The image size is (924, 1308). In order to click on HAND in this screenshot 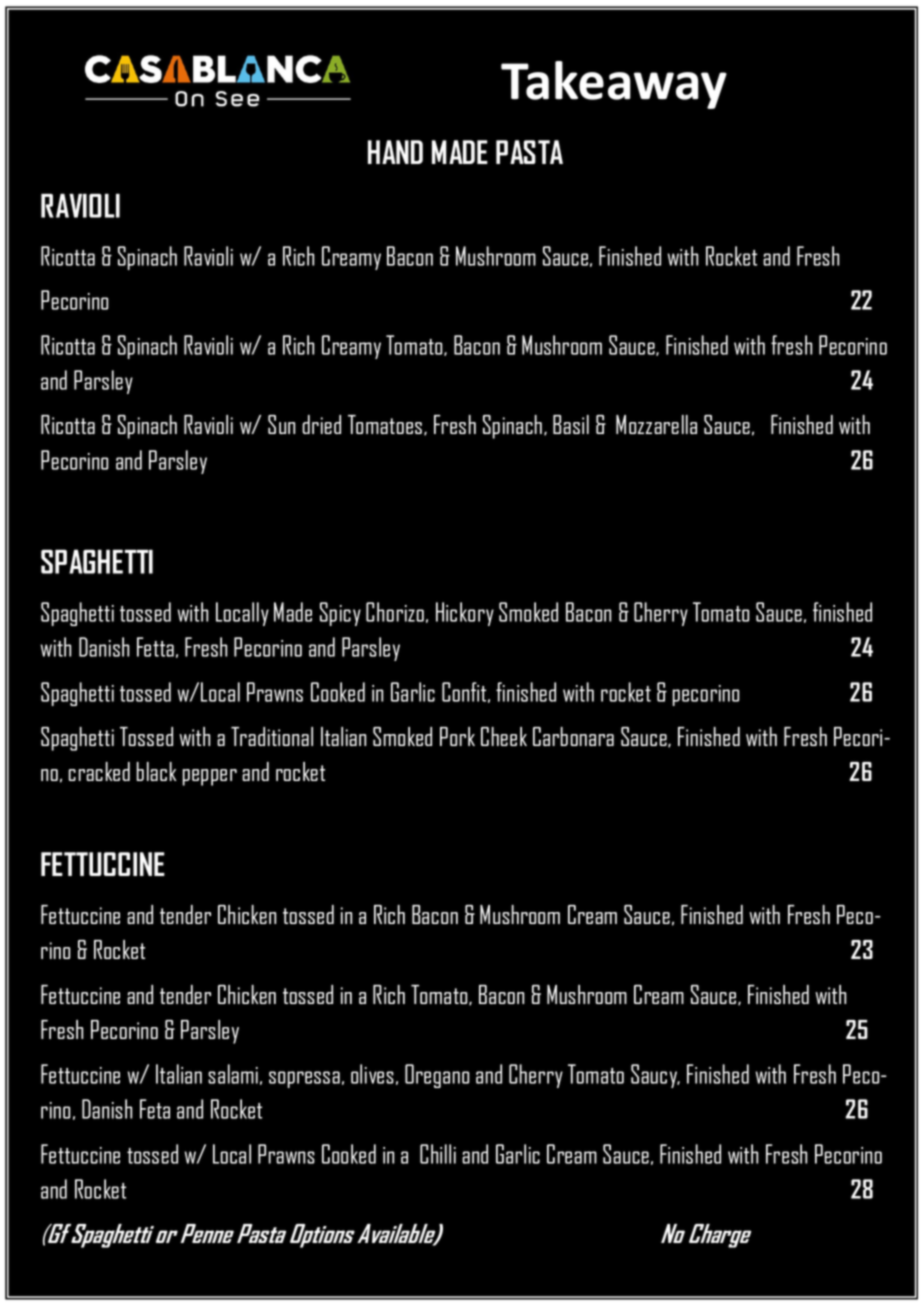, I will do `click(395, 152)`.
